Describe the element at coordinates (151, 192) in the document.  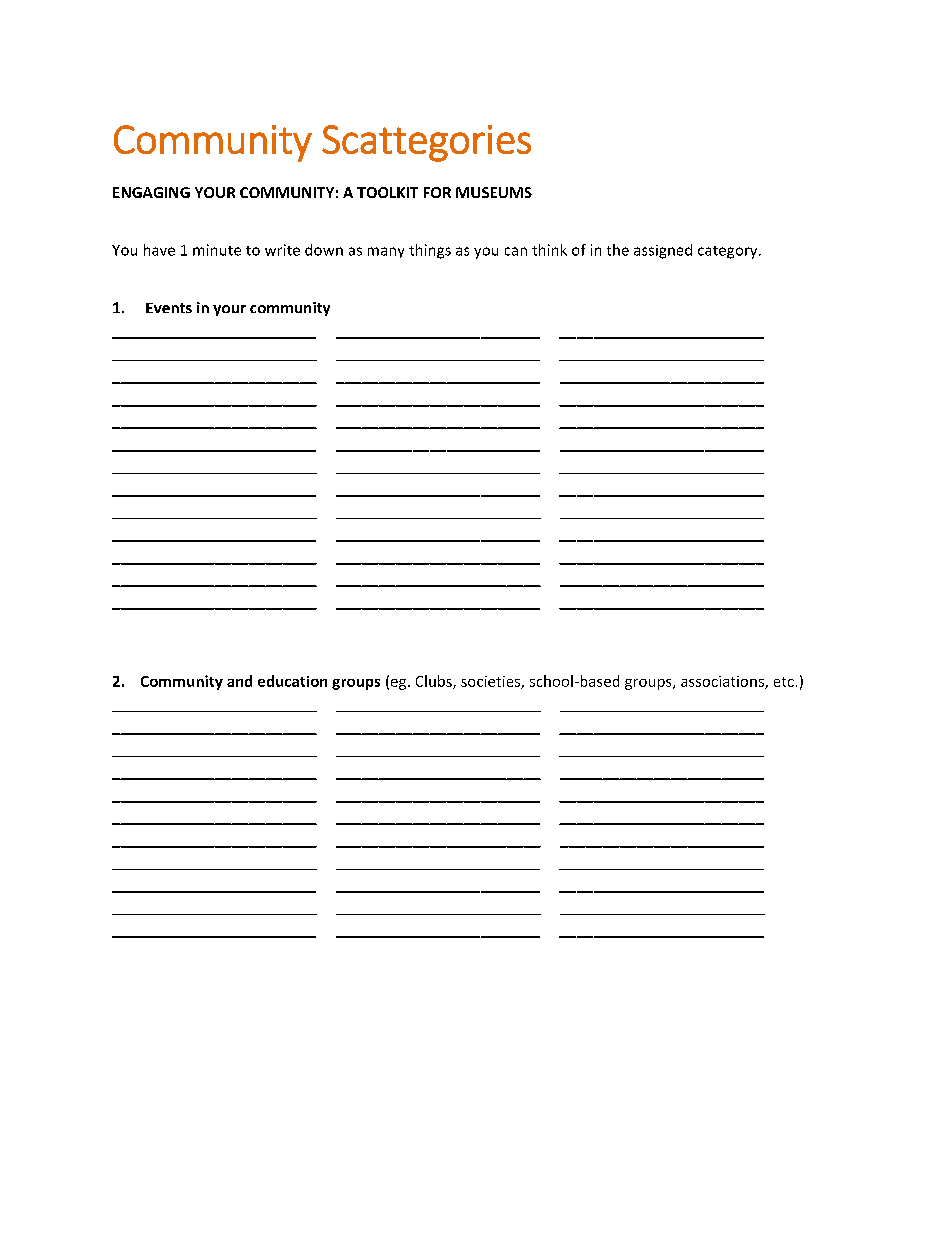
I see `ENGAGING` at that location.
